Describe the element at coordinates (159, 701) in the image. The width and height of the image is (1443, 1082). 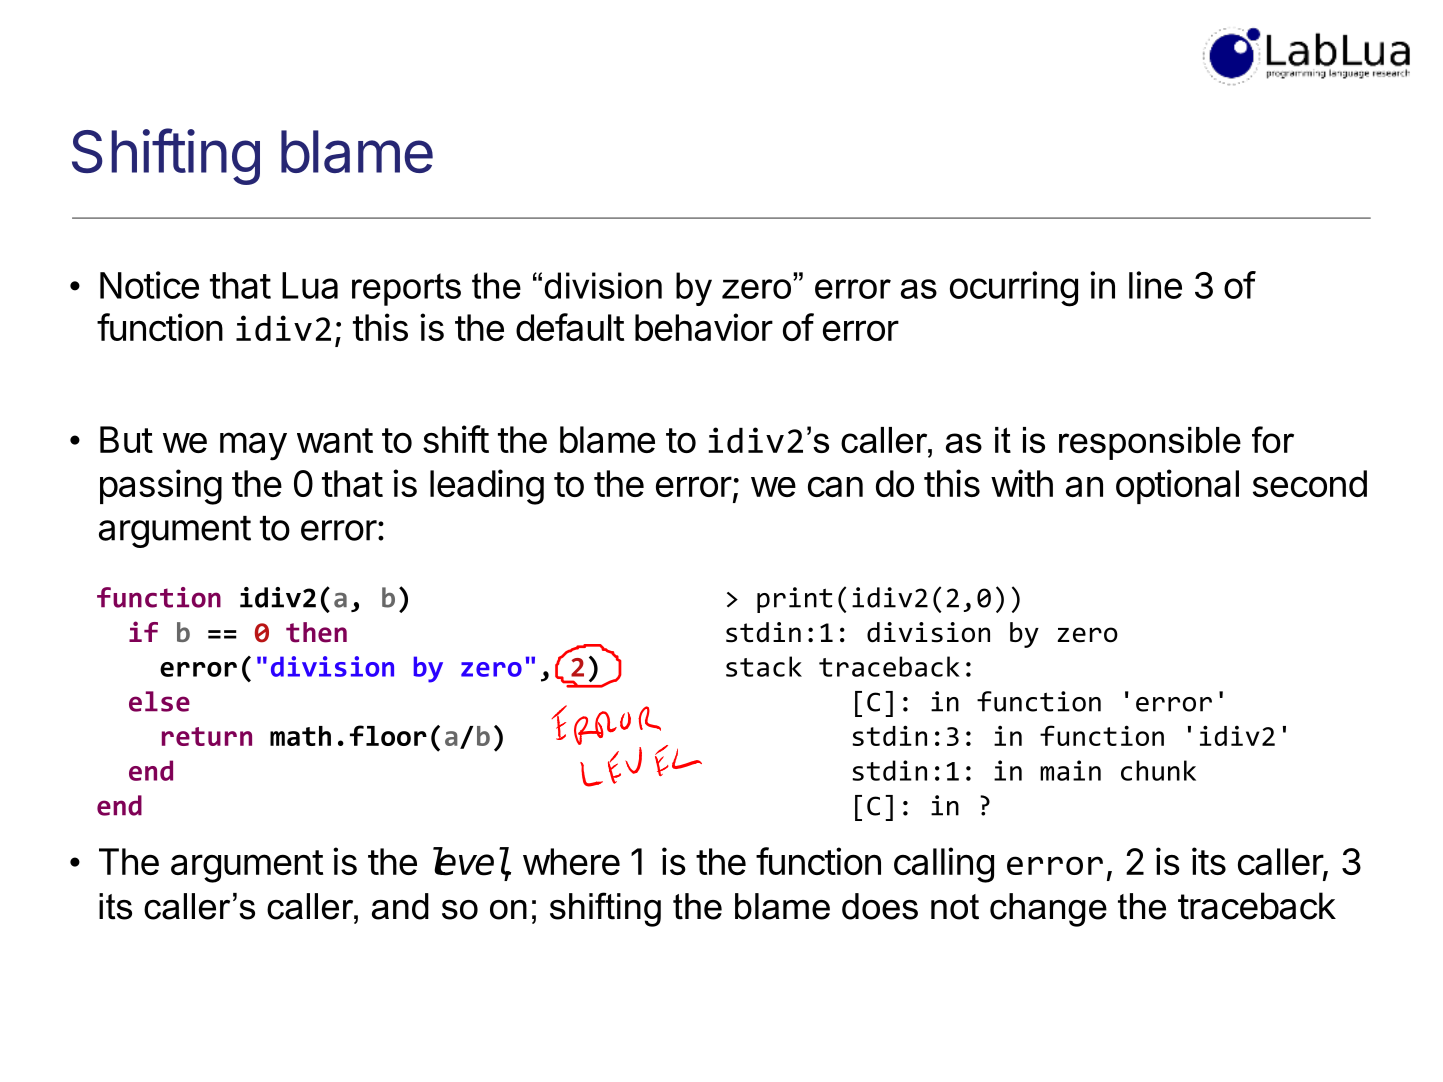
I see `else` at that location.
